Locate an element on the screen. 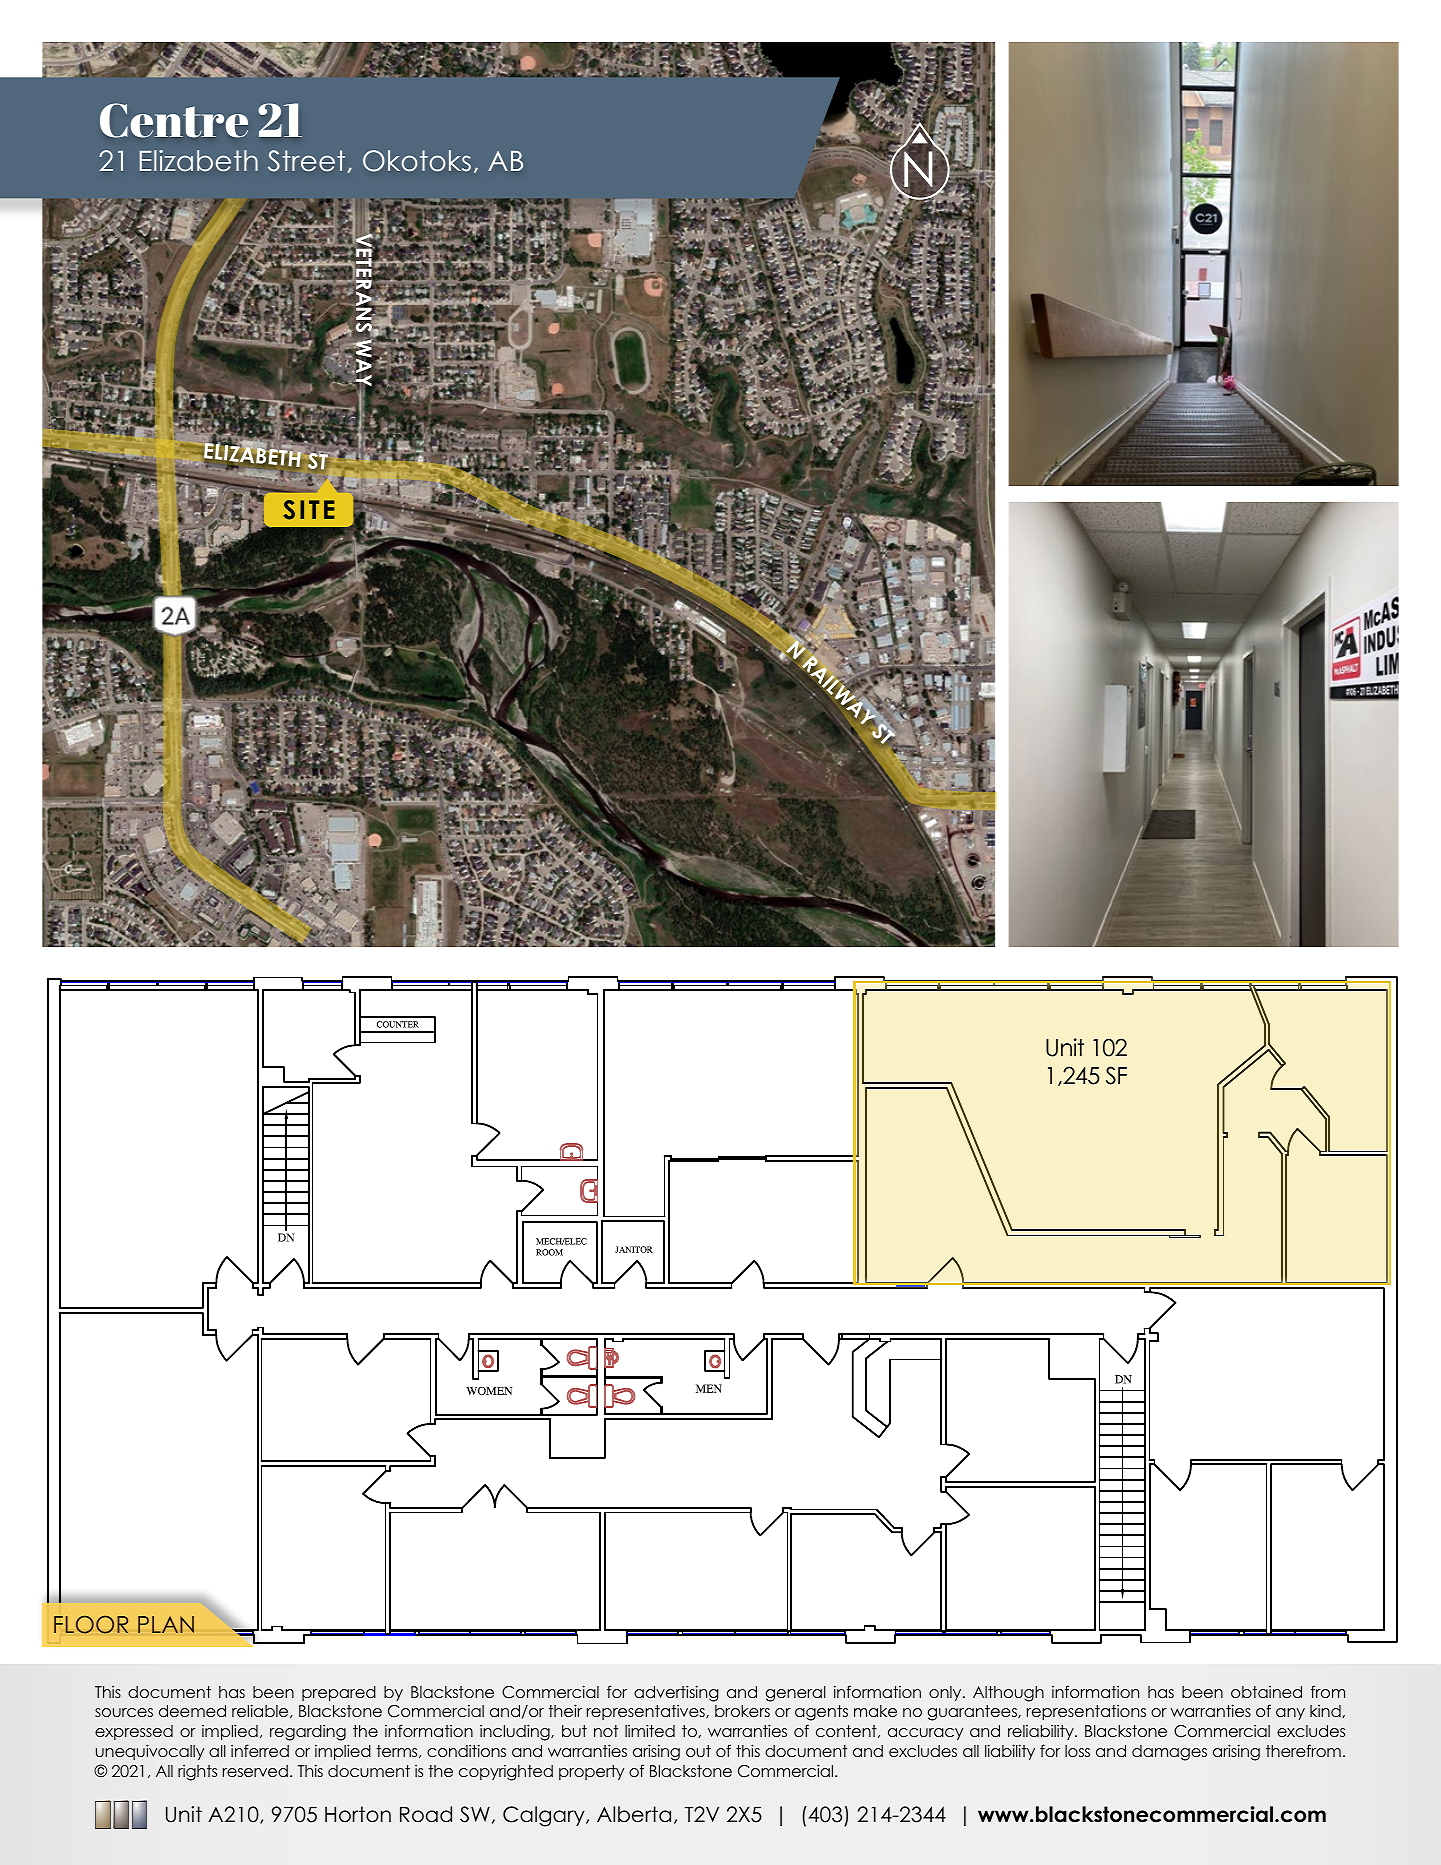  FLOOR is located at coordinates (91, 1624).
